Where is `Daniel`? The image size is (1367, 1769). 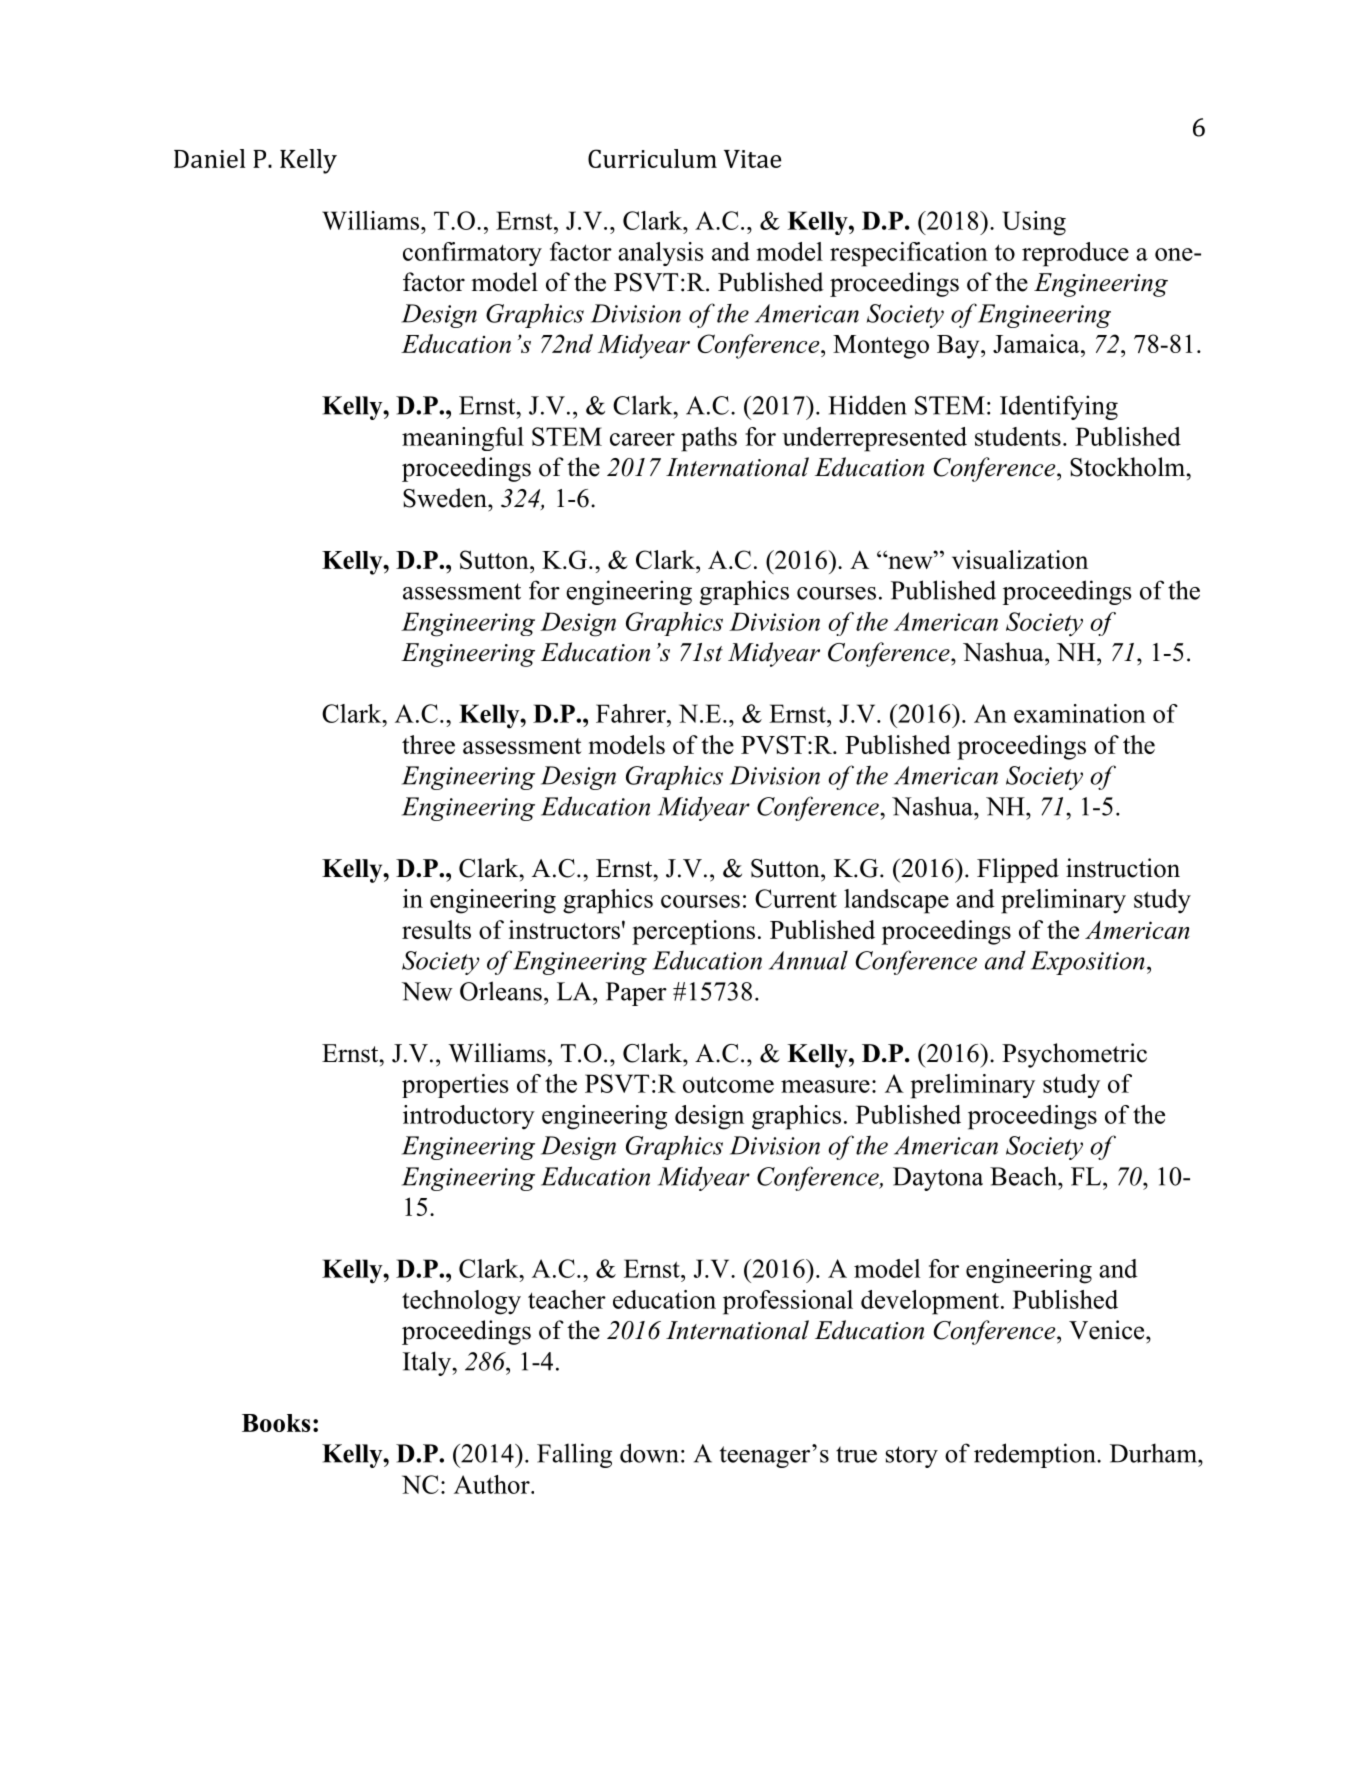
Daniel is located at coordinates (209, 158).
